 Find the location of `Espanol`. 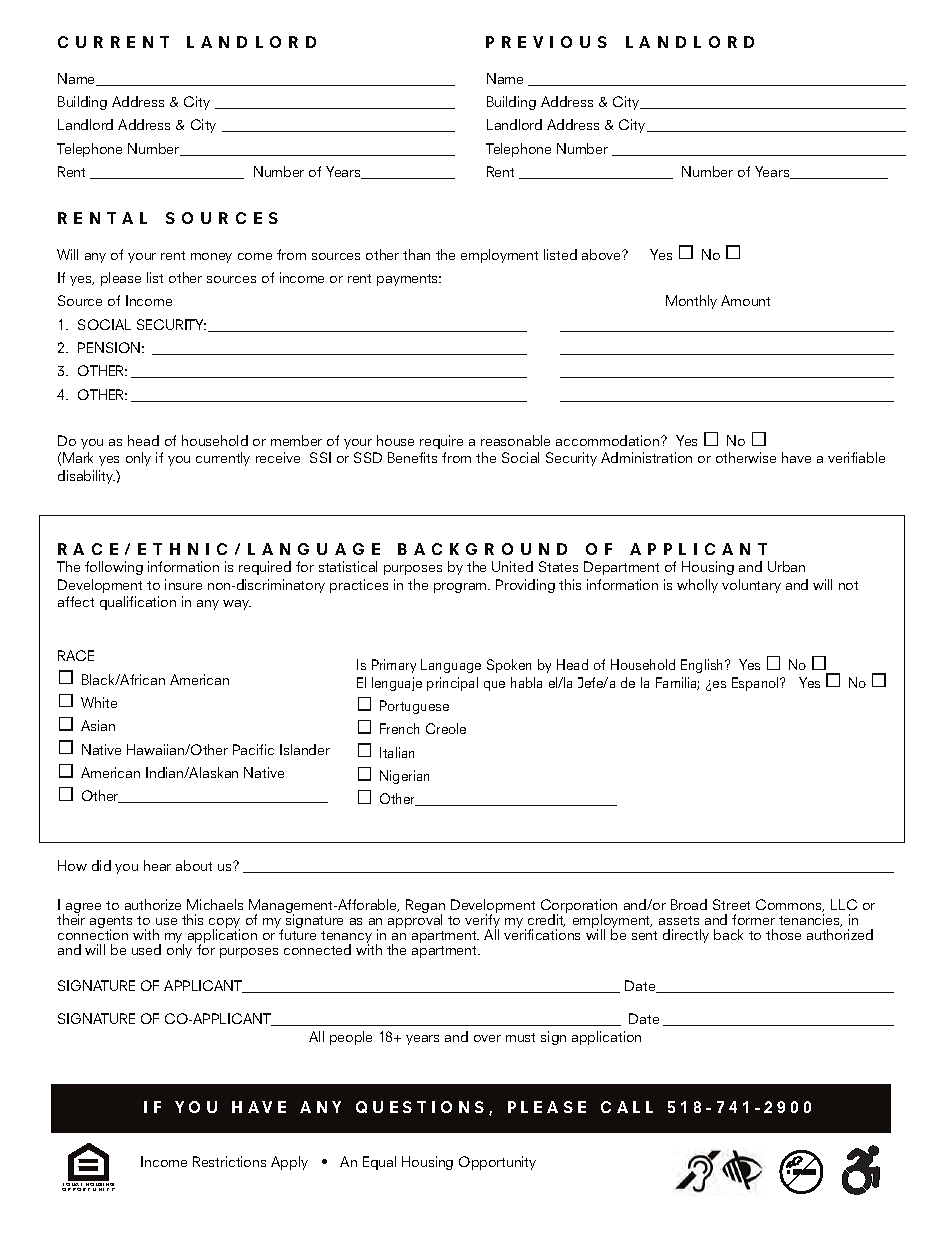

Espanol is located at coordinates (756, 684).
